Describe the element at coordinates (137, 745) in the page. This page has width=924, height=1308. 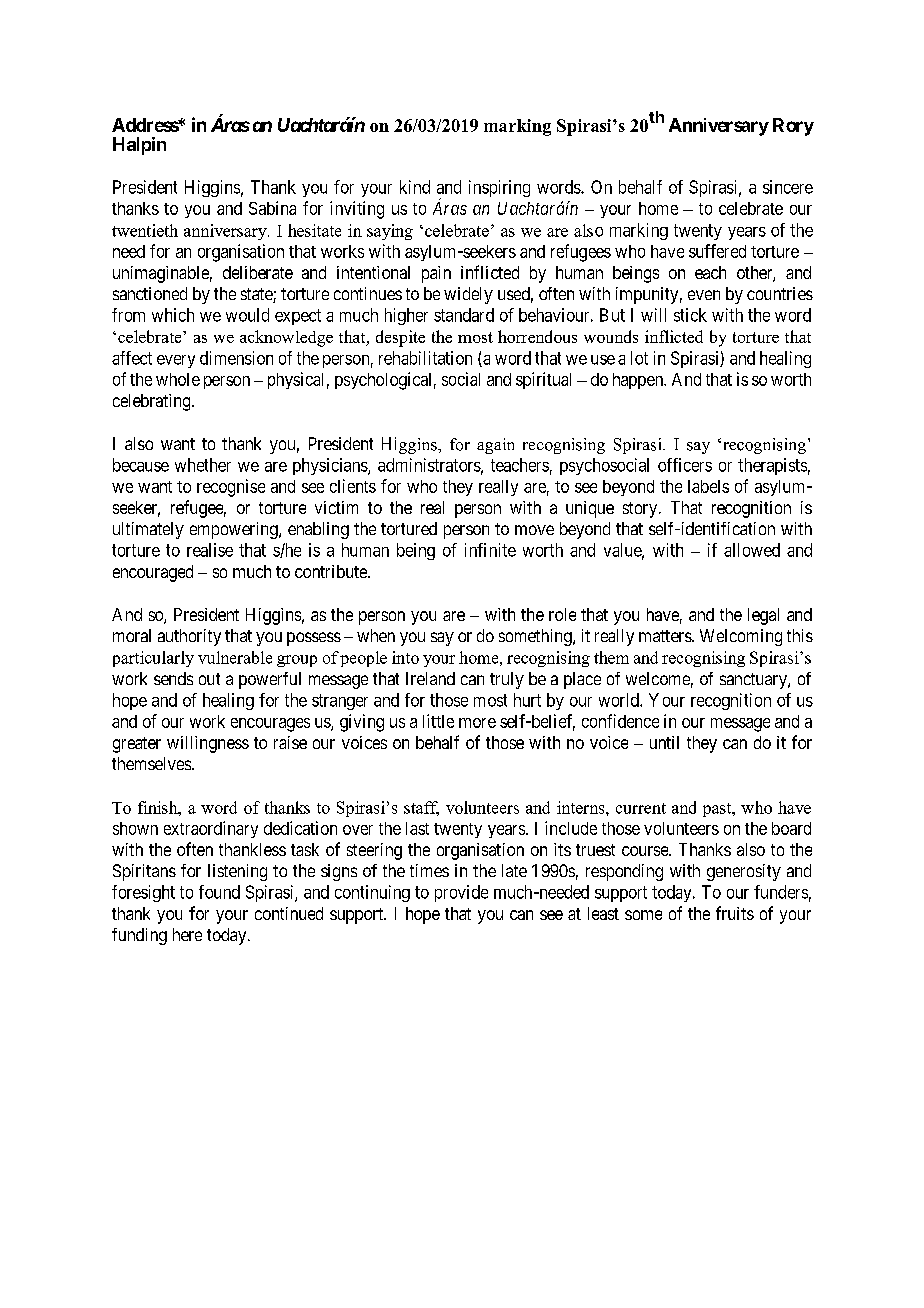
I see `greater` at that location.
